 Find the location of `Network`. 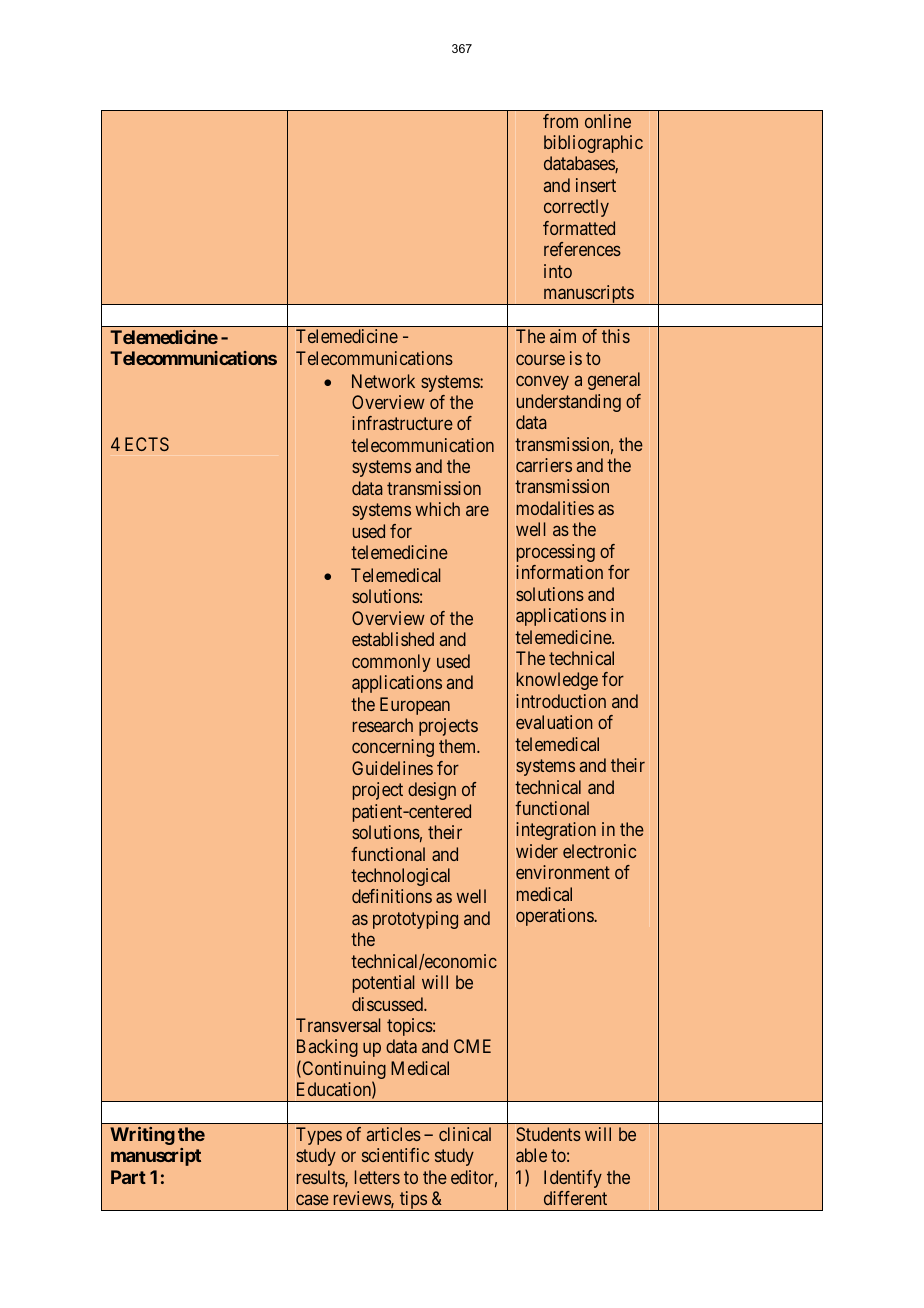

Network is located at coordinates (383, 381).
